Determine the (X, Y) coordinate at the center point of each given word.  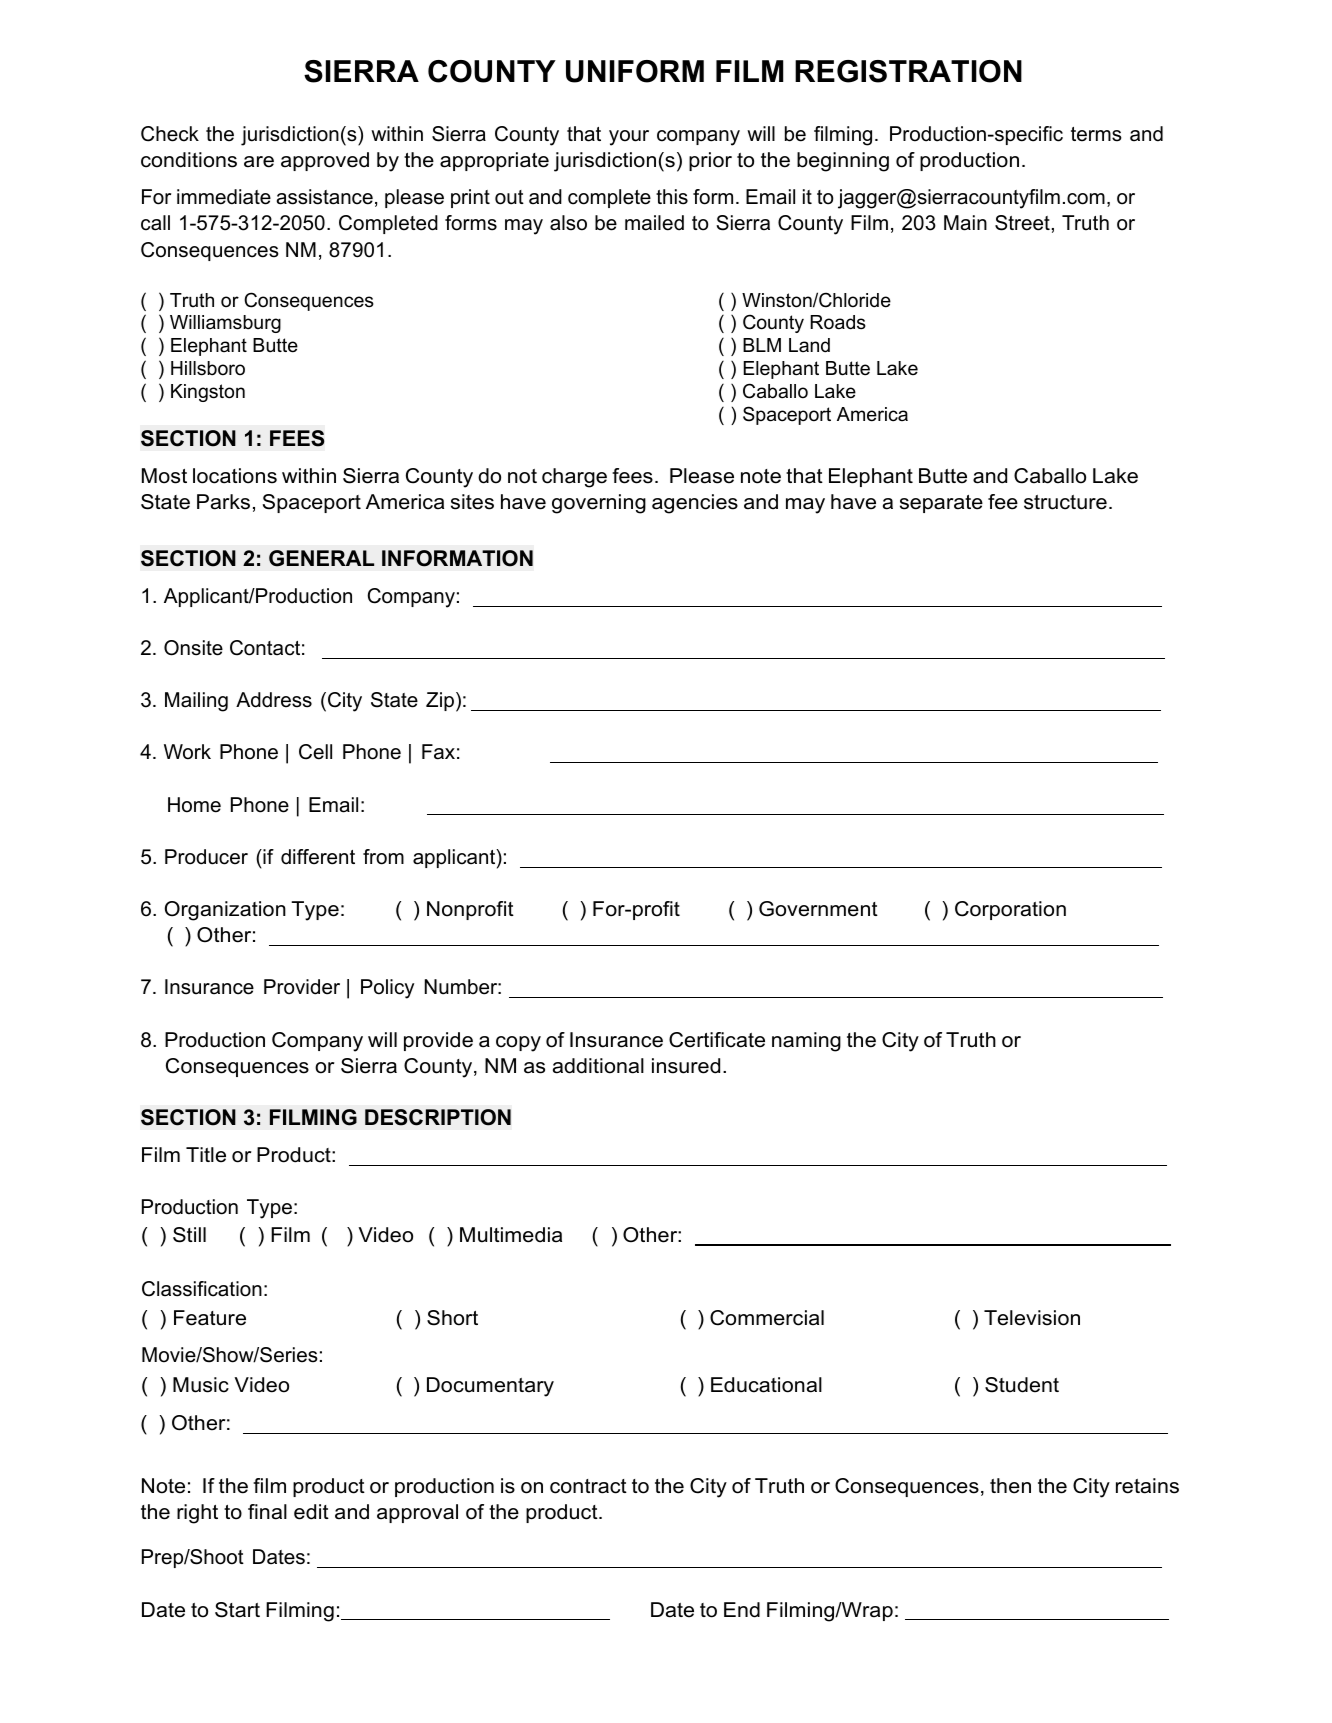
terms (1096, 134)
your (629, 138)
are (259, 162)
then (1010, 1486)
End (742, 1610)
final (267, 1512)
